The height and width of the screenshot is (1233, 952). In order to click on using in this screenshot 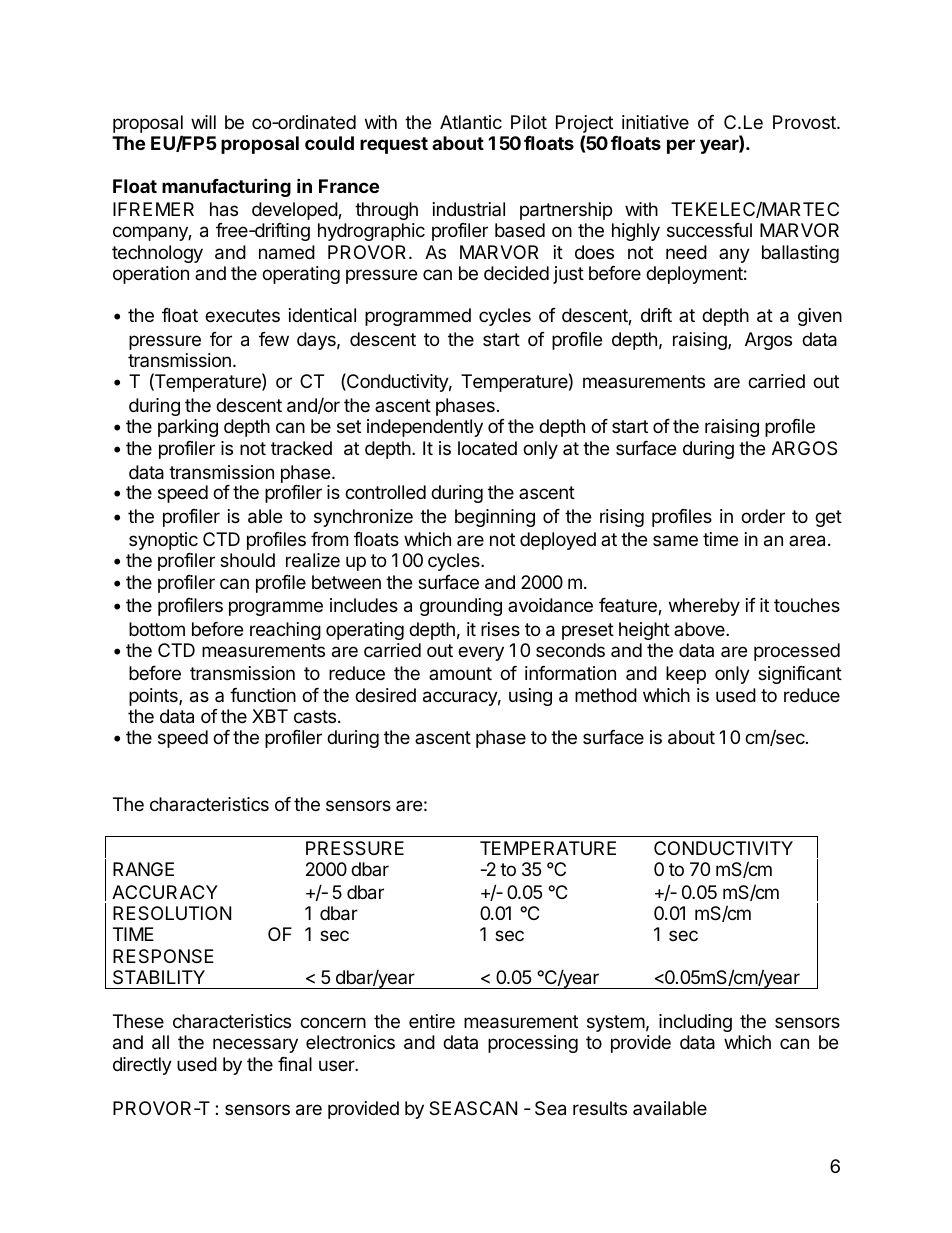, I will do `click(530, 697)`.
